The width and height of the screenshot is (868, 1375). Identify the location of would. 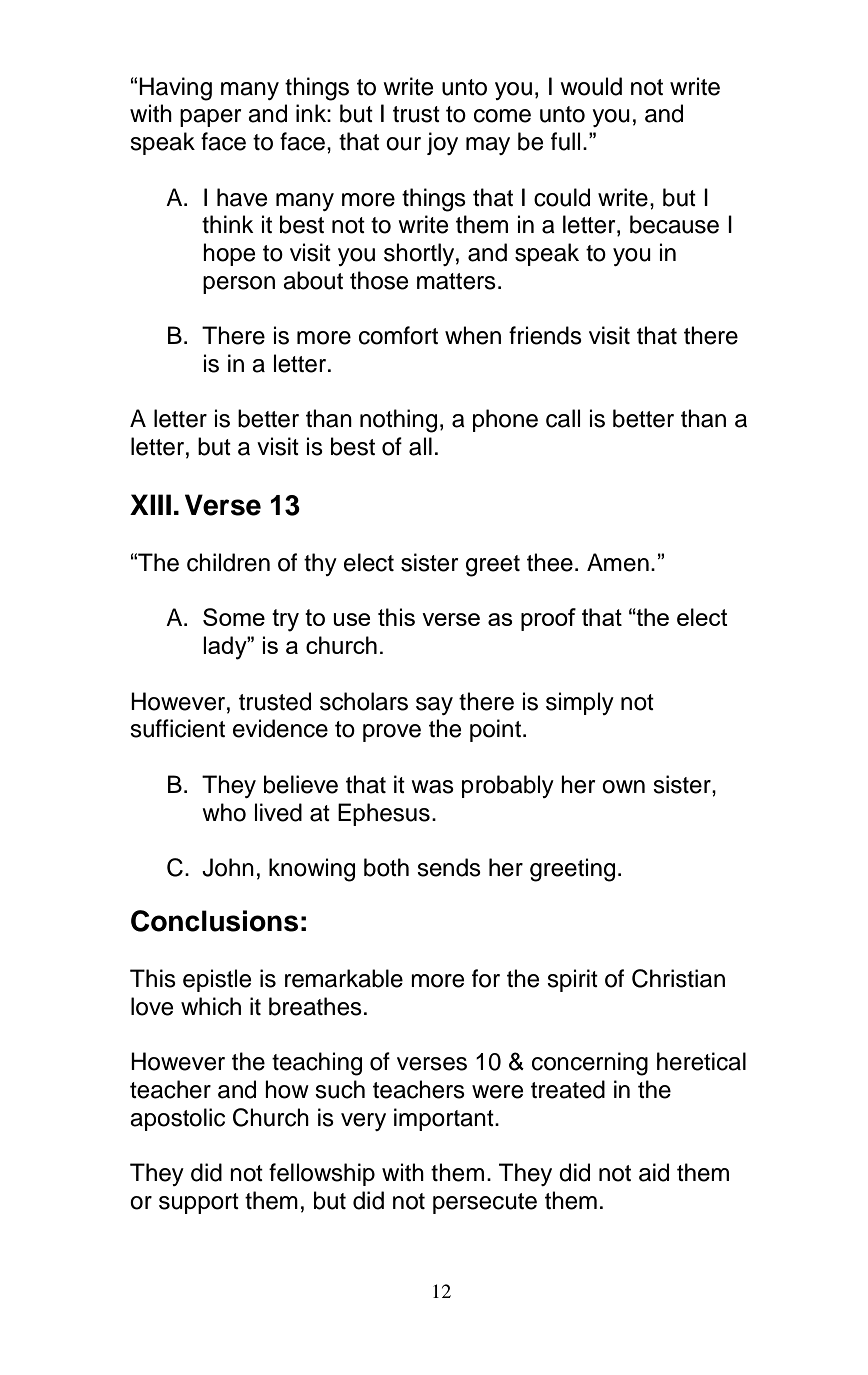
(591, 86).
